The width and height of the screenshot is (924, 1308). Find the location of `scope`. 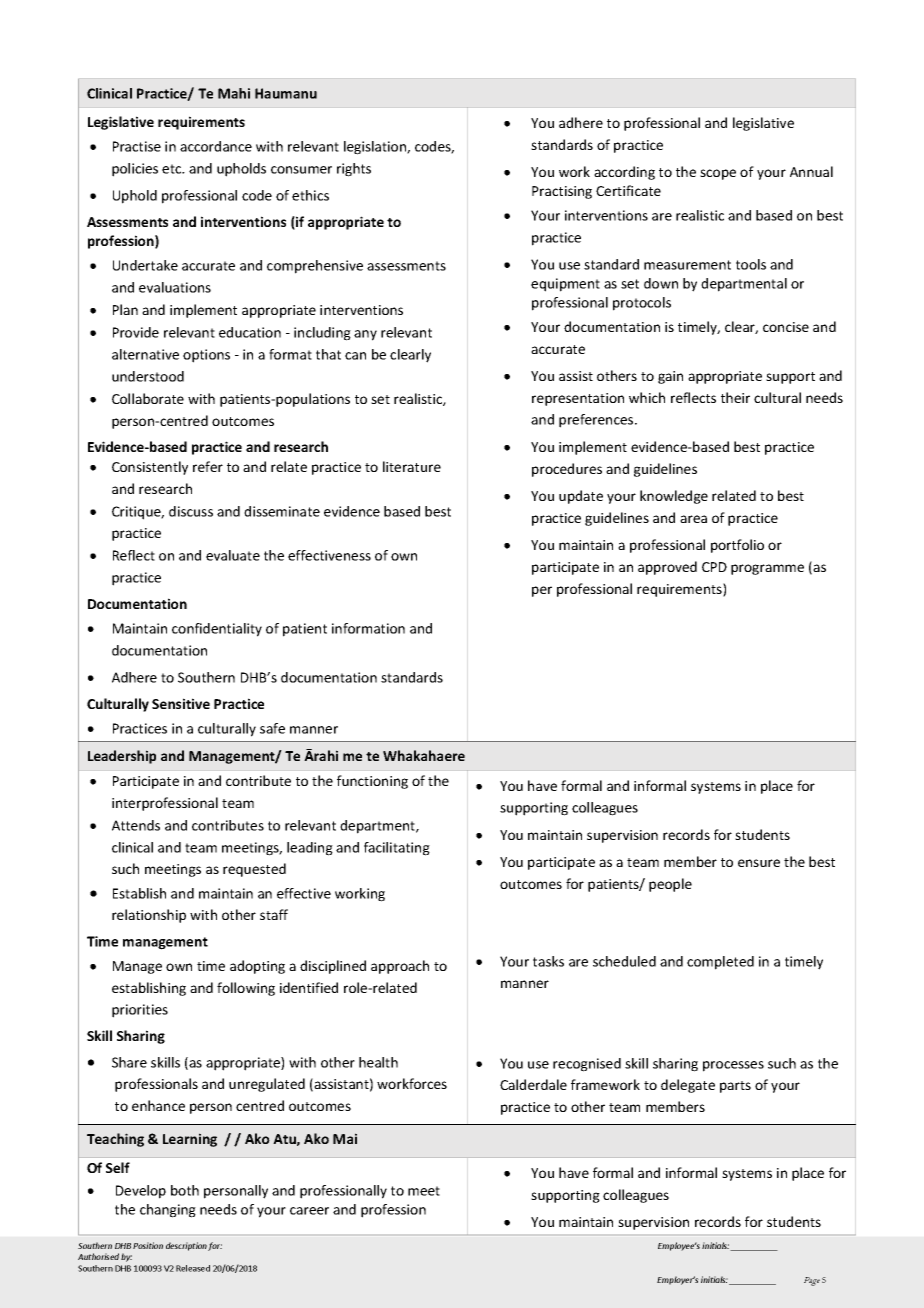

scope is located at coordinates (718, 174).
